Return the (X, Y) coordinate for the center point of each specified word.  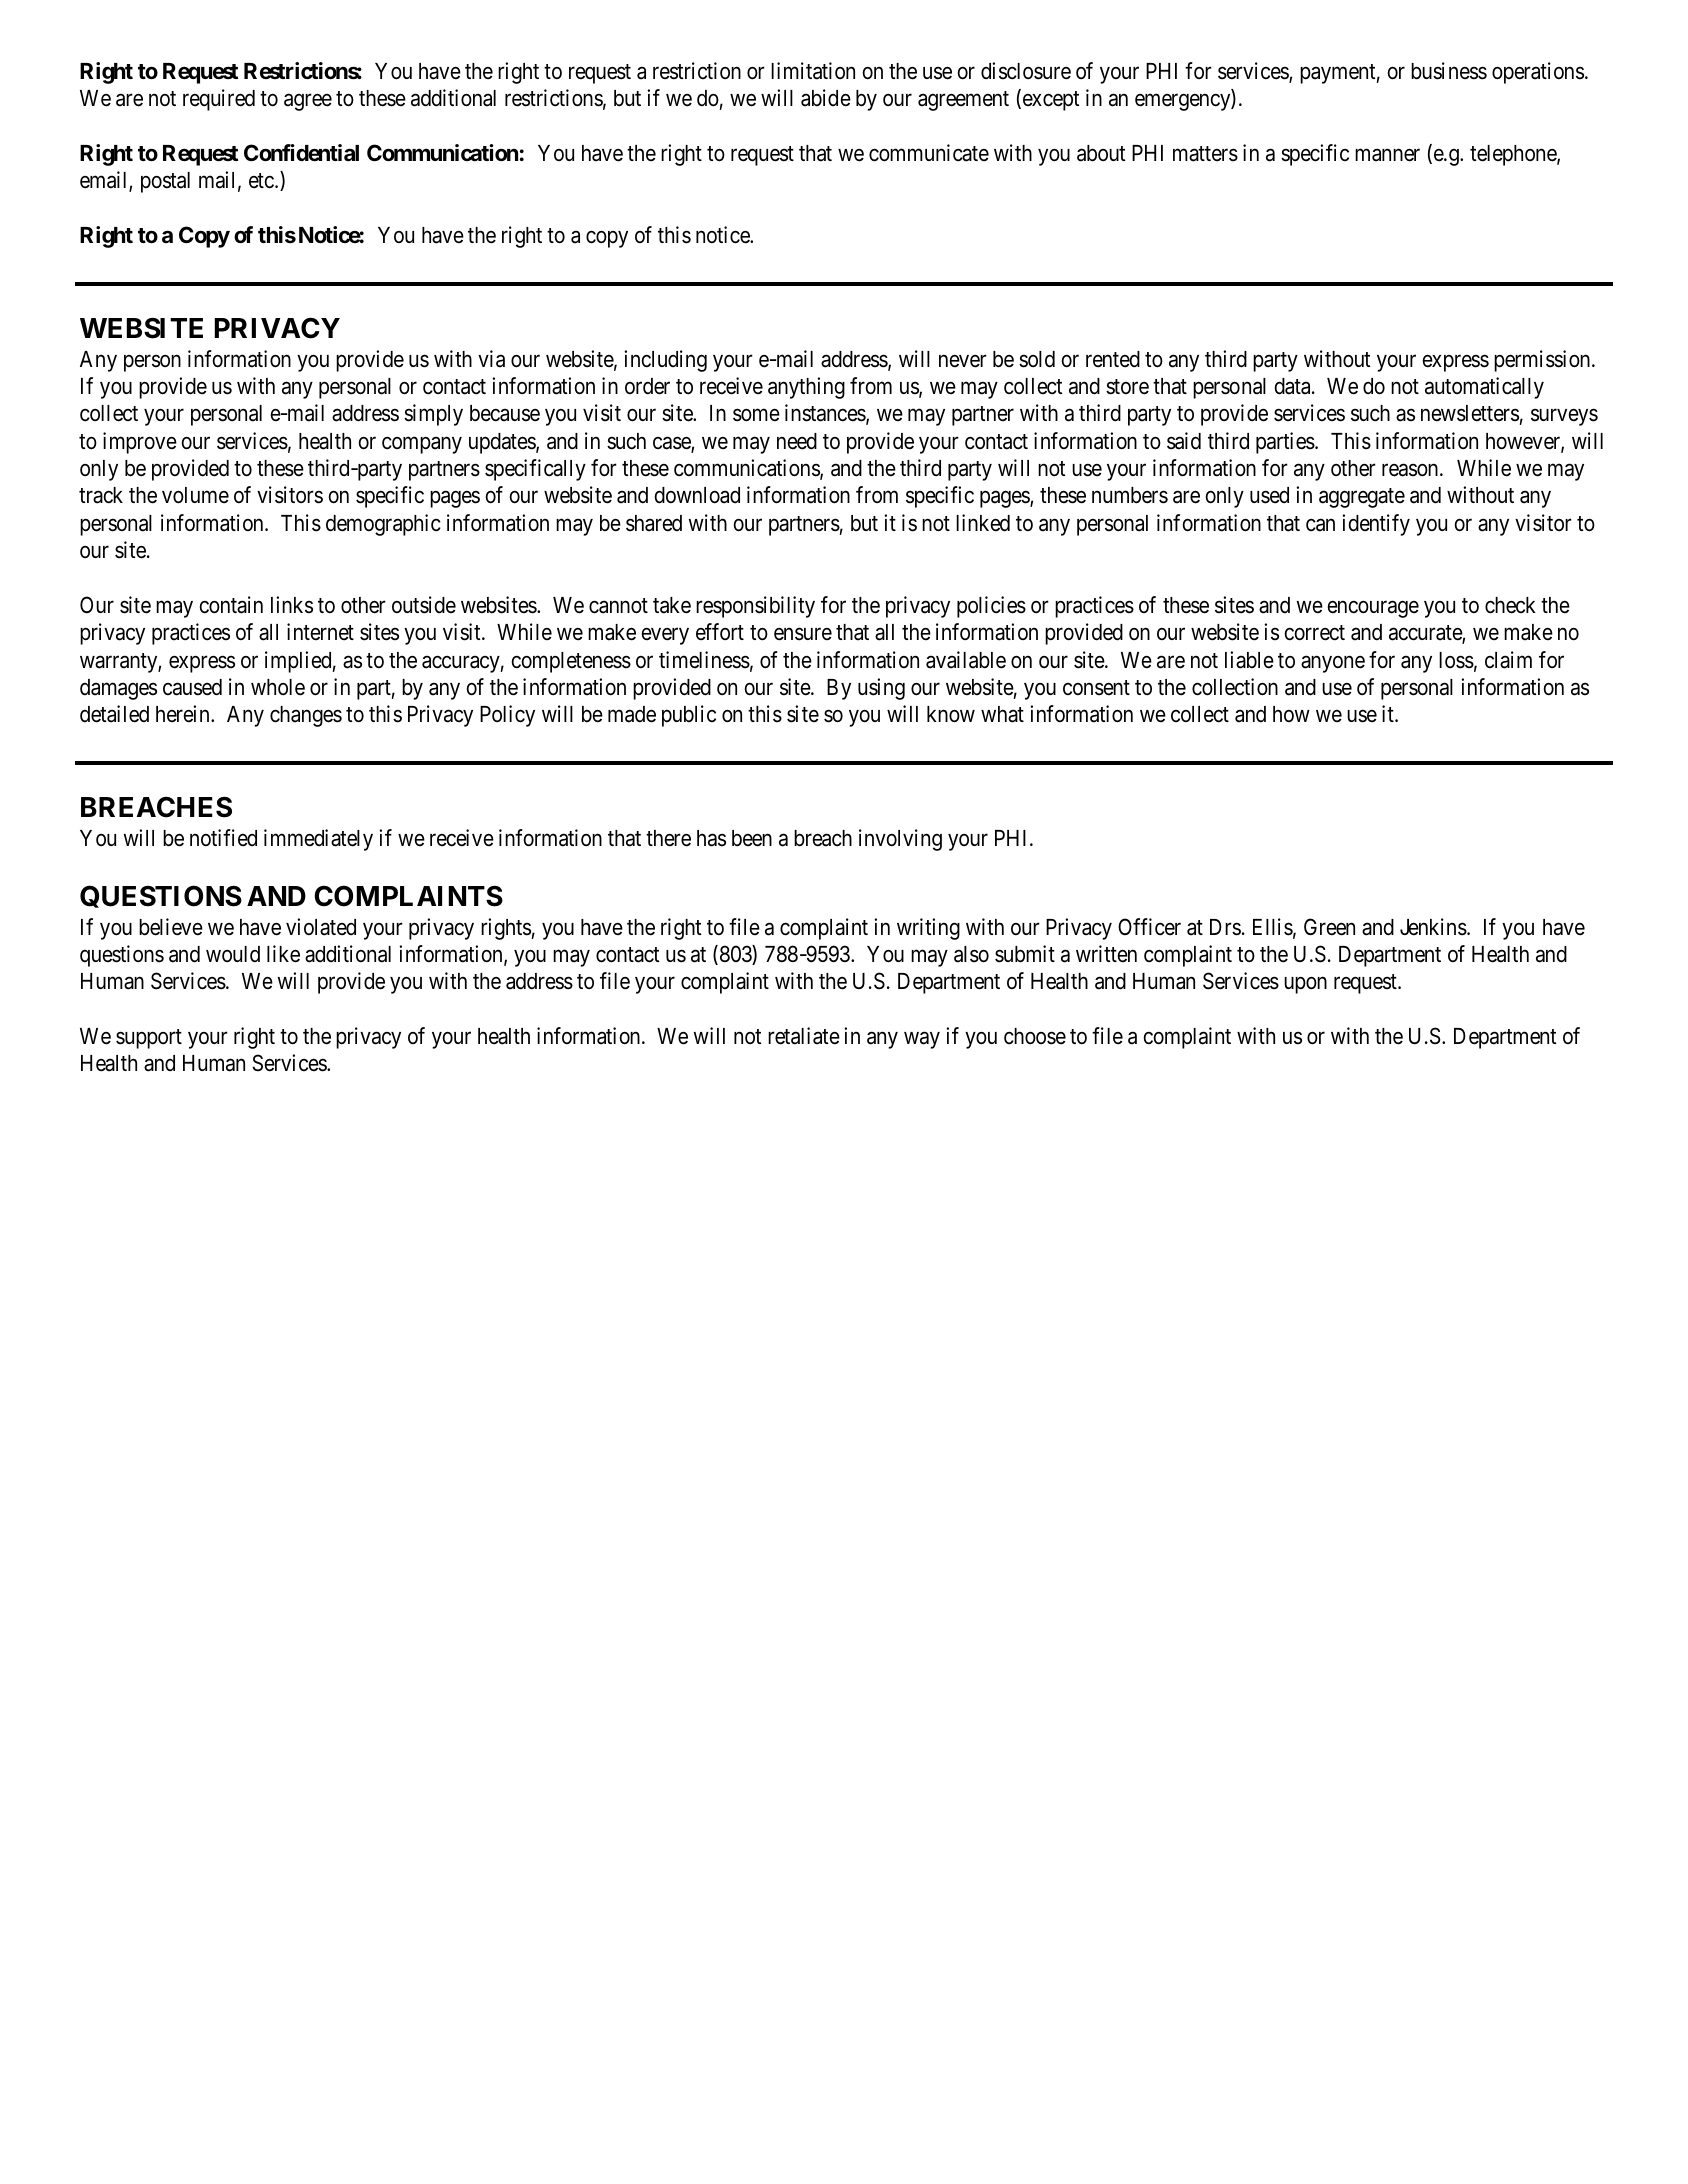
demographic (383, 525)
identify (1376, 525)
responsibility (755, 607)
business (1449, 71)
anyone (1333, 664)
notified (223, 838)
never (963, 361)
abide (826, 98)
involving (900, 840)
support (149, 1039)
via (491, 359)
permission (1543, 361)
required (219, 100)
